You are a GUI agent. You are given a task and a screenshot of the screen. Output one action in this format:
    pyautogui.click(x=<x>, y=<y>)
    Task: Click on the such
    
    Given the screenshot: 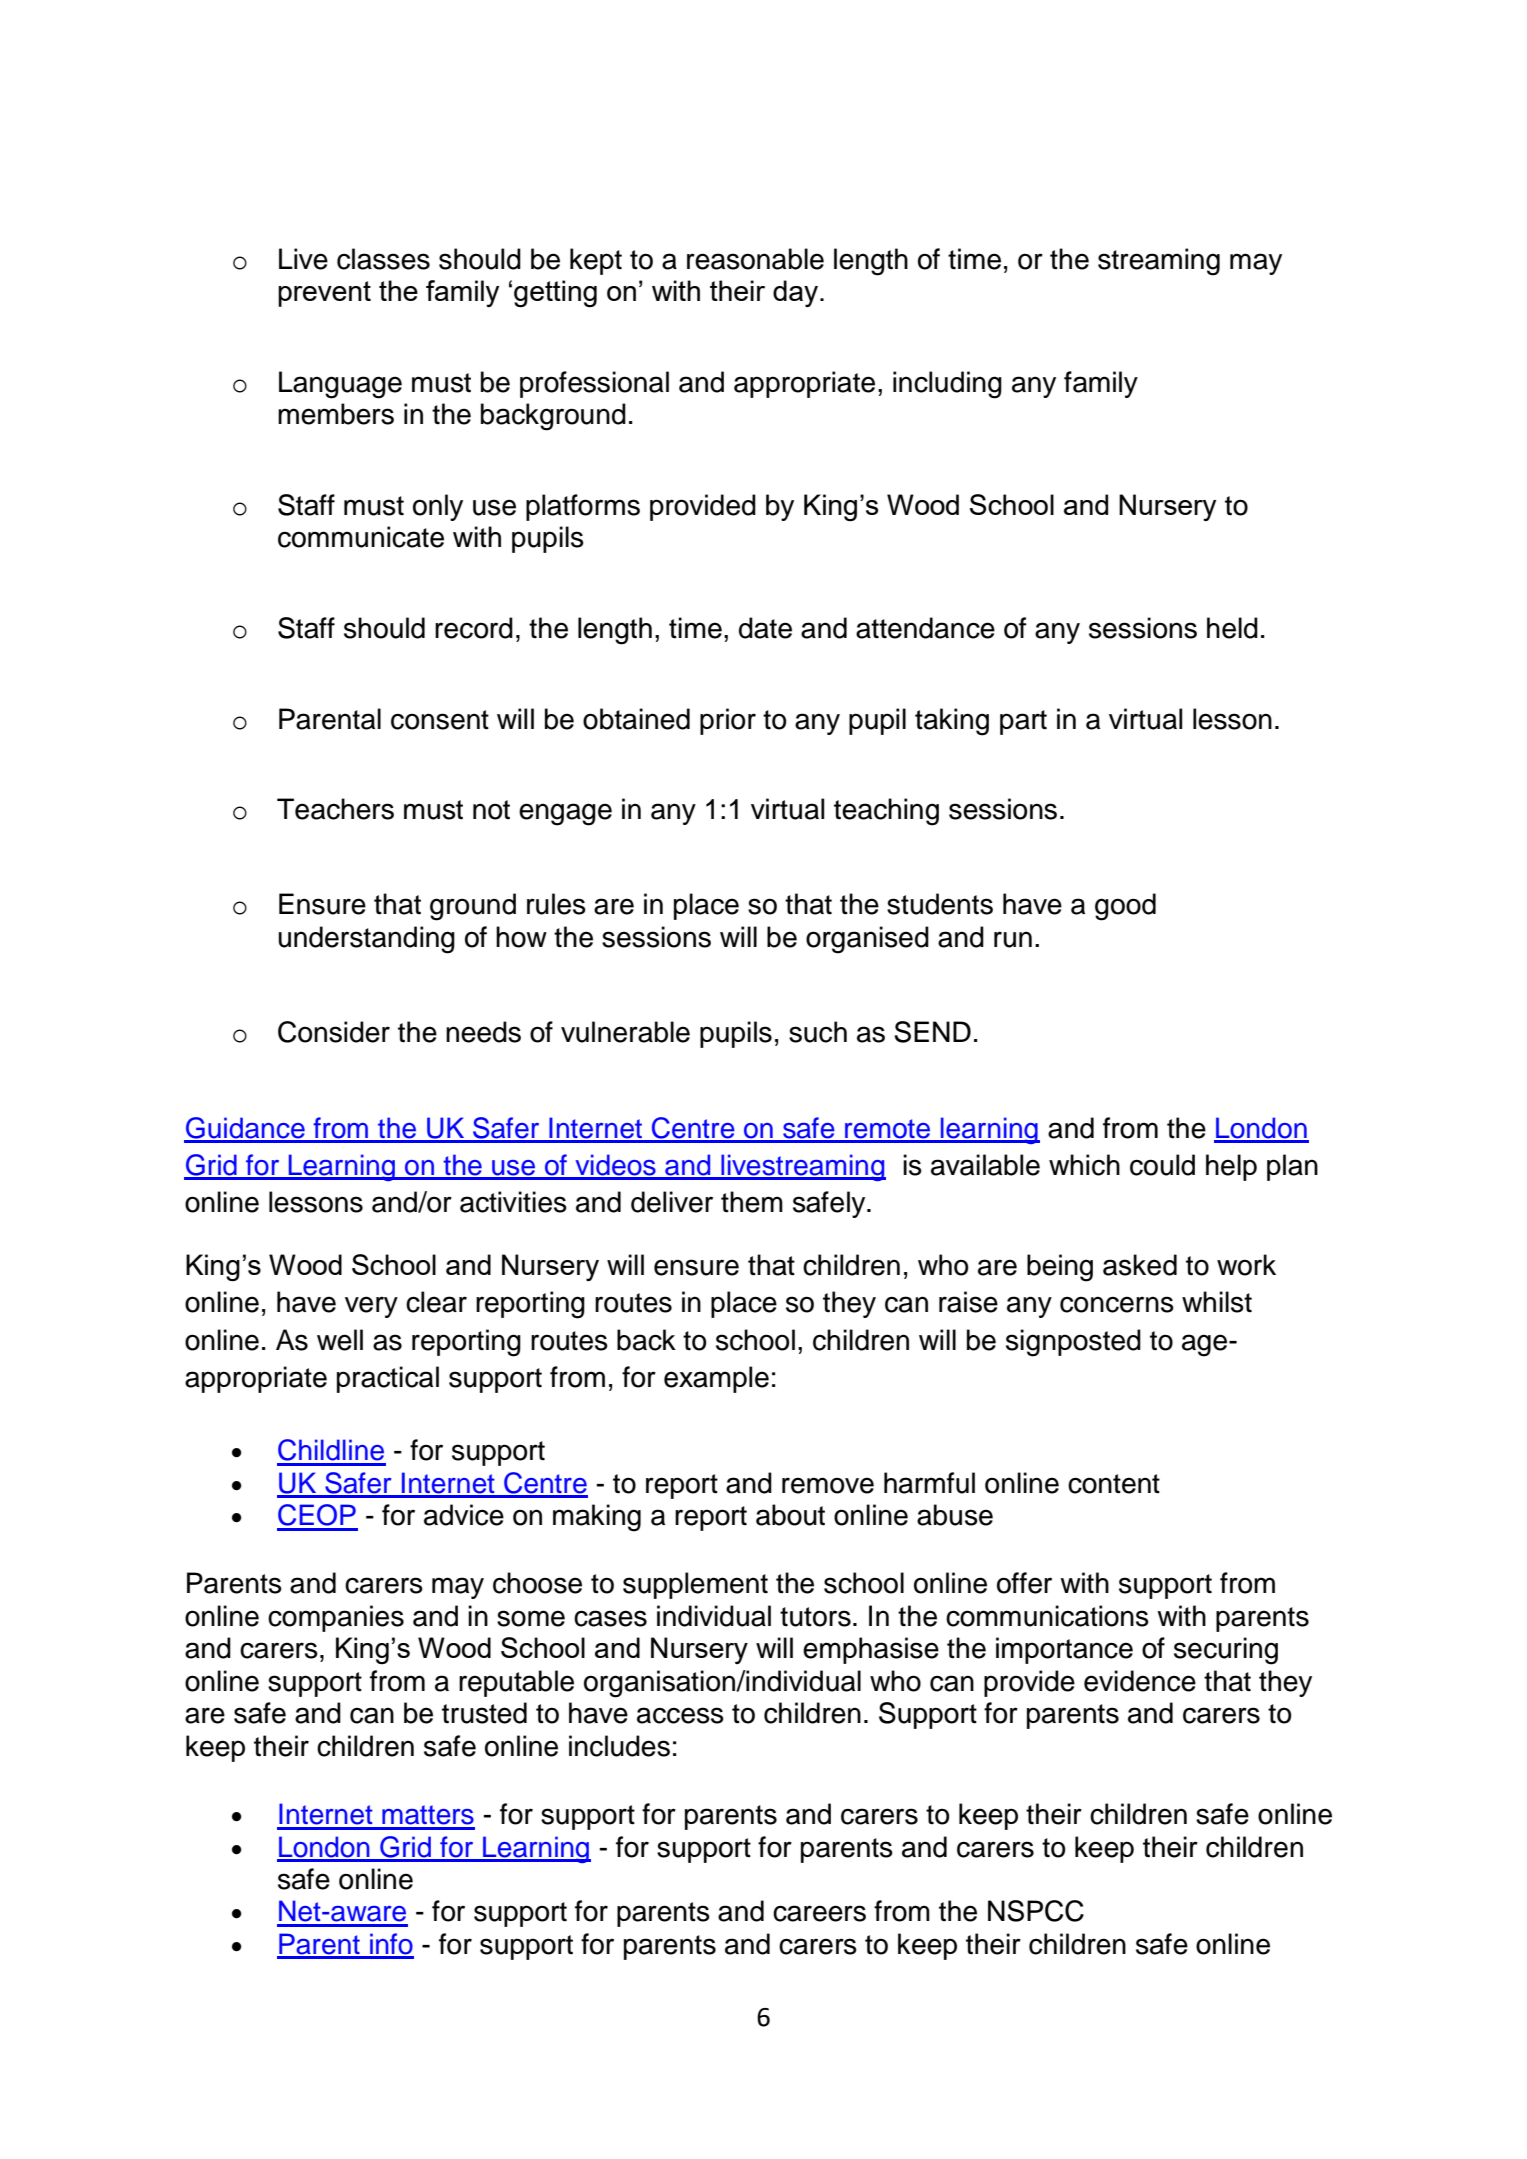 What is the action you would take?
    pyautogui.click(x=818, y=1032)
